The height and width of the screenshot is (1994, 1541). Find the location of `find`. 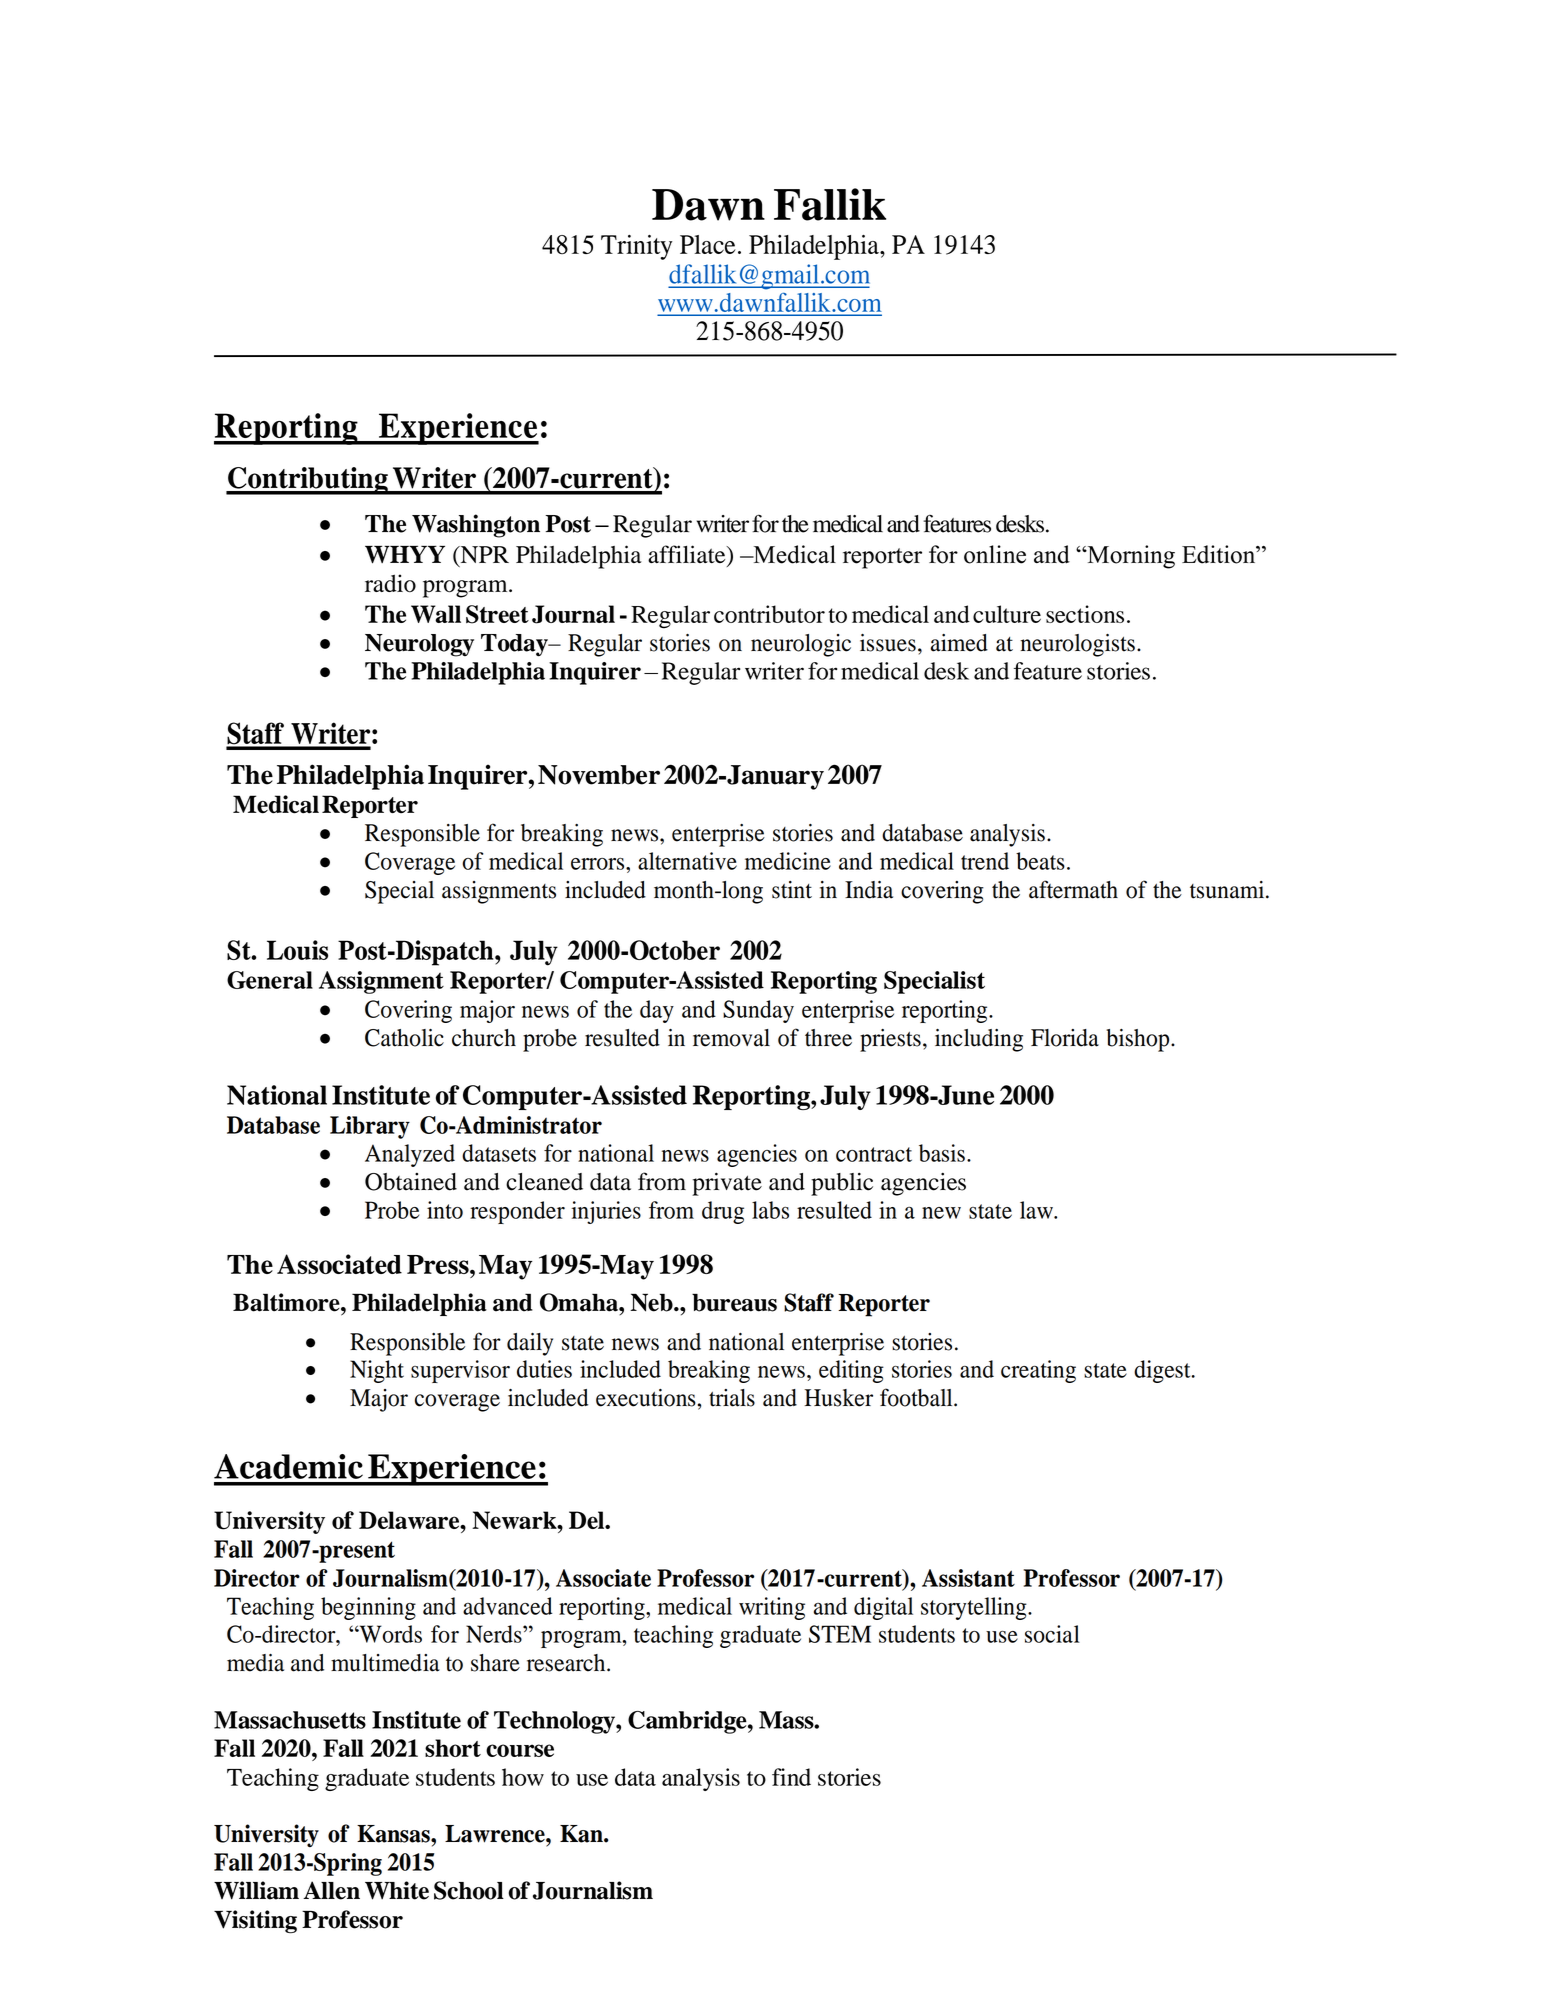

find is located at coordinates (791, 1777).
